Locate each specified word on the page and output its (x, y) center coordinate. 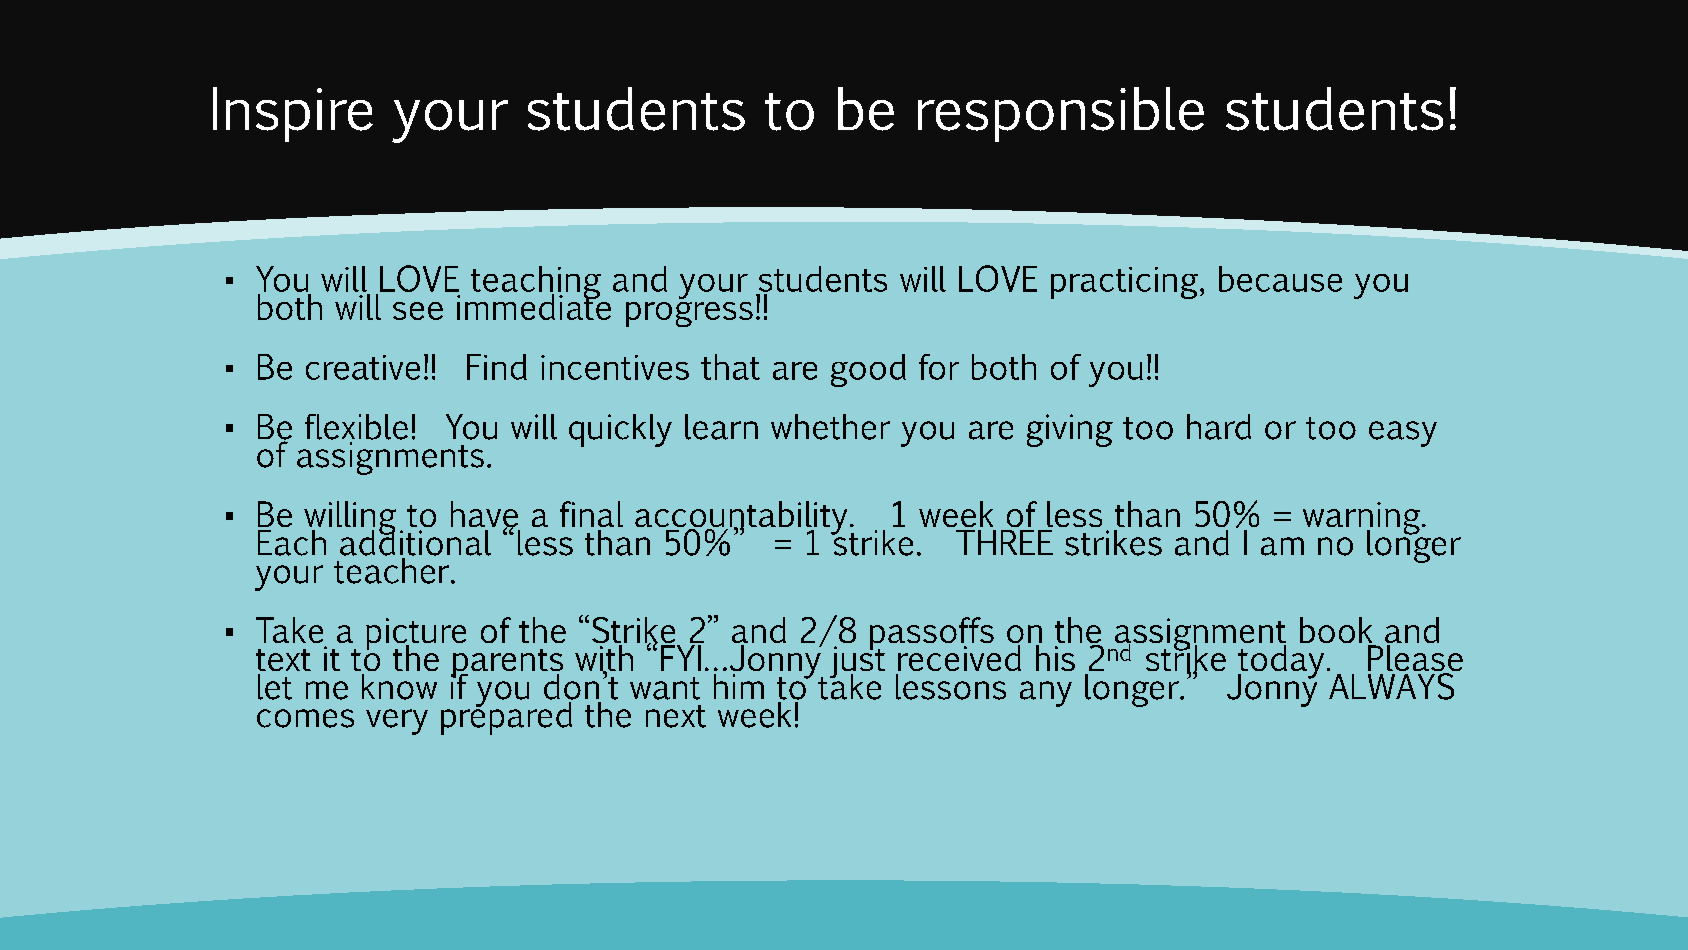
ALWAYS (1392, 685)
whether (830, 427)
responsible (1061, 114)
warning (1363, 519)
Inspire (293, 114)
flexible (356, 427)
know (399, 687)
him (739, 686)
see (418, 311)
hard (1219, 427)
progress (689, 314)
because (1280, 279)
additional (415, 541)
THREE (1004, 542)
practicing (1124, 283)
